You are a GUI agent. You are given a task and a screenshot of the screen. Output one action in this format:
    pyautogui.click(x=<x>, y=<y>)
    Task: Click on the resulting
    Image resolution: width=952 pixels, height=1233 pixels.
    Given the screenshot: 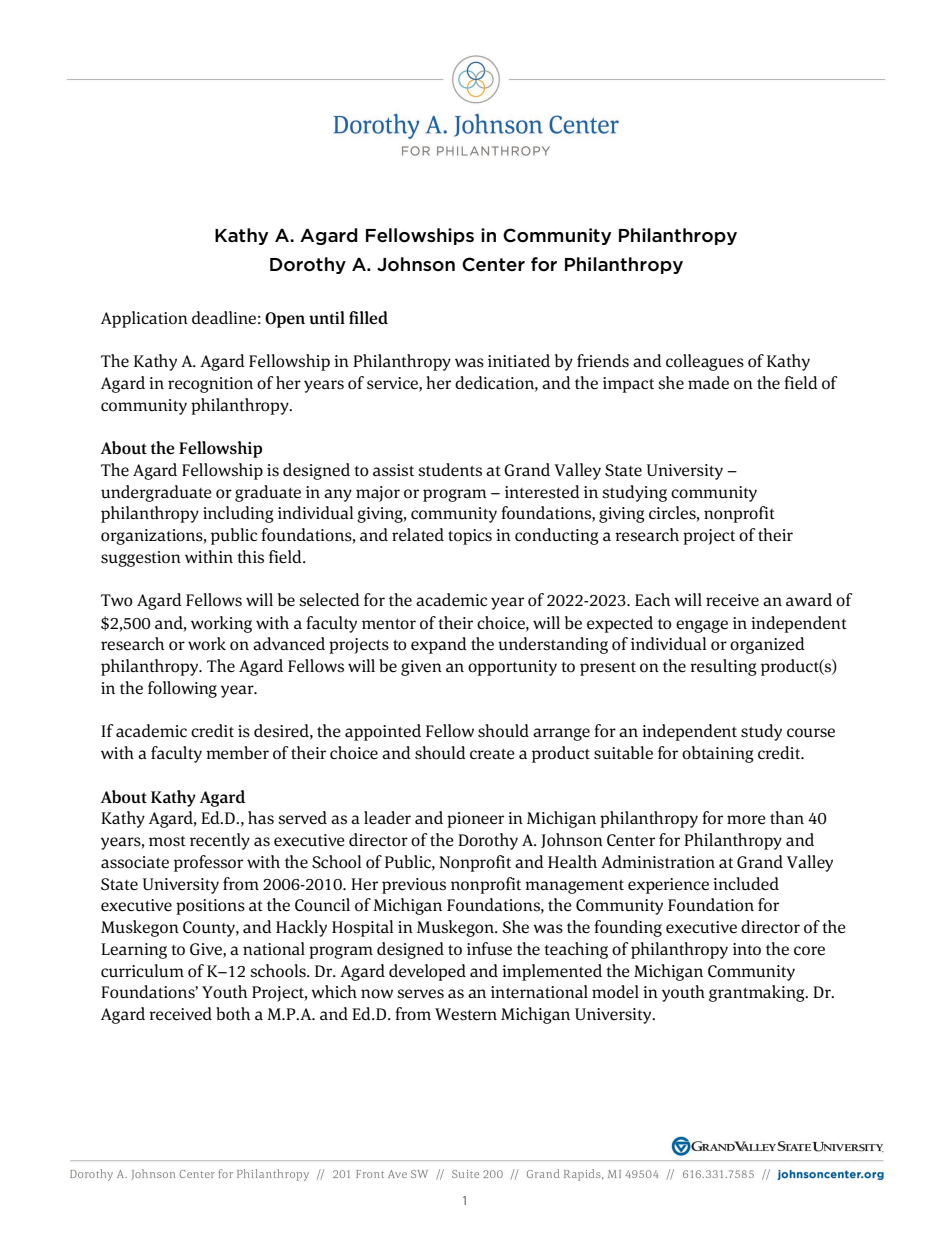 What is the action you would take?
    pyautogui.click(x=723, y=667)
